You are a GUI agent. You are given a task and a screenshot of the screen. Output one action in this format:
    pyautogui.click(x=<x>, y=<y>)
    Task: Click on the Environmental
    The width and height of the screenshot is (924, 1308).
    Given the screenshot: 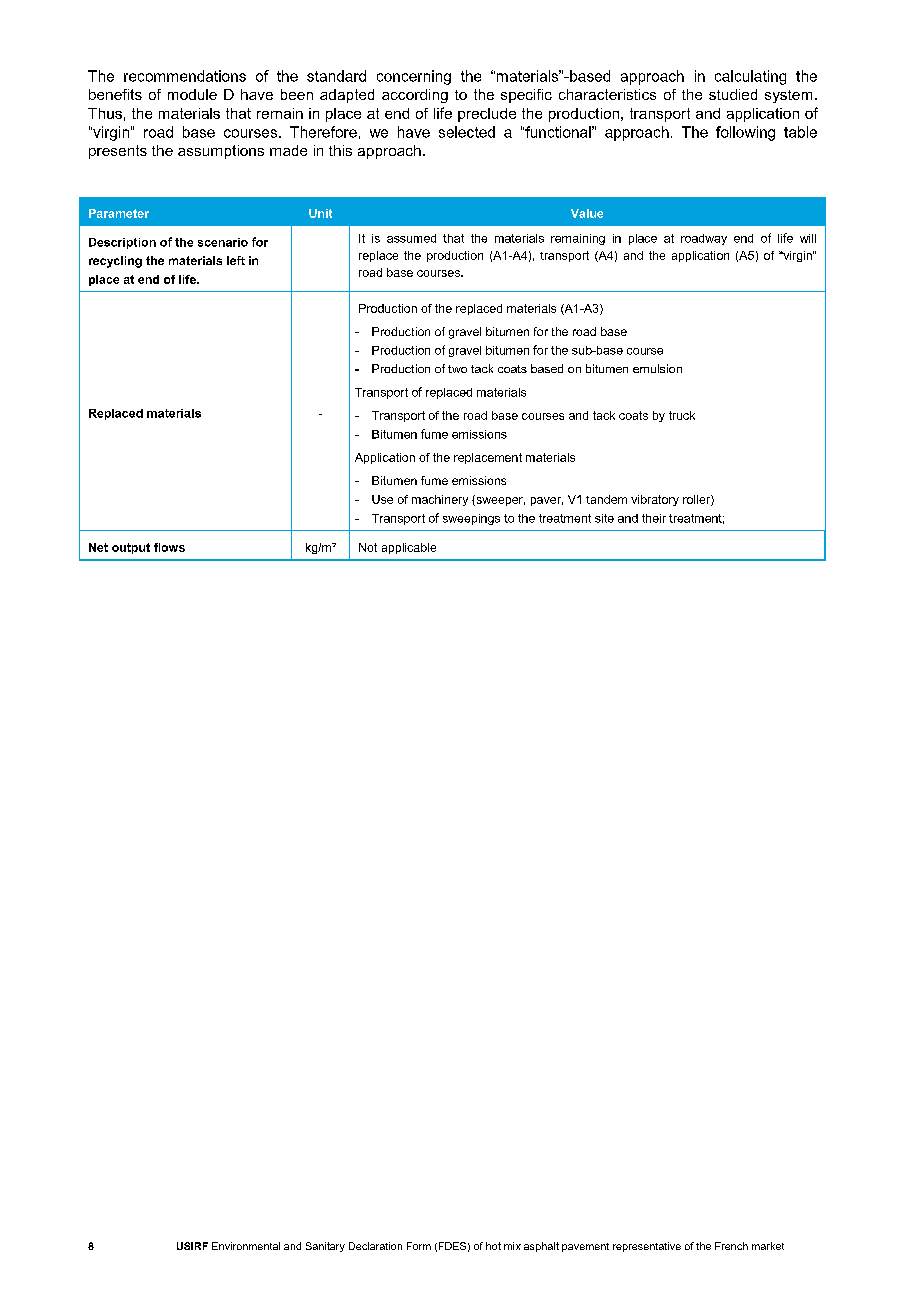 What is the action you would take?
    pyautogui.click(x=246, y=1246)
